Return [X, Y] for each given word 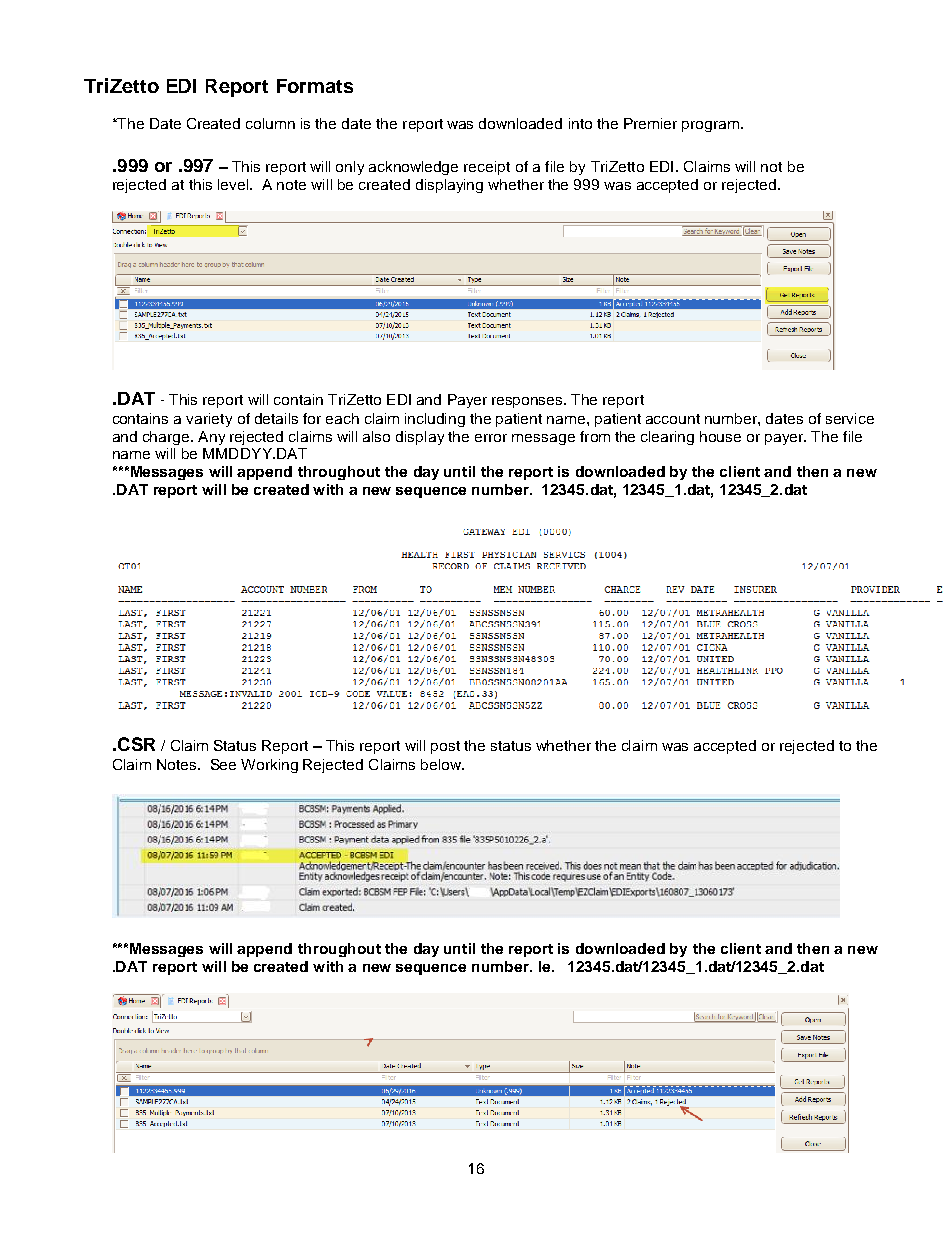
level [234, 184]
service [850, 418]
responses [528, 402]
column [270, 123]
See [223, 764]
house [720, 436]
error [491, 438]
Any [211, 438]
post [445, 747]
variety [209, 420]
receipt [487, 168]
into [580, 123]
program [710, 126]
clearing [667, 438]
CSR [136, 744]
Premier [650, 123]
